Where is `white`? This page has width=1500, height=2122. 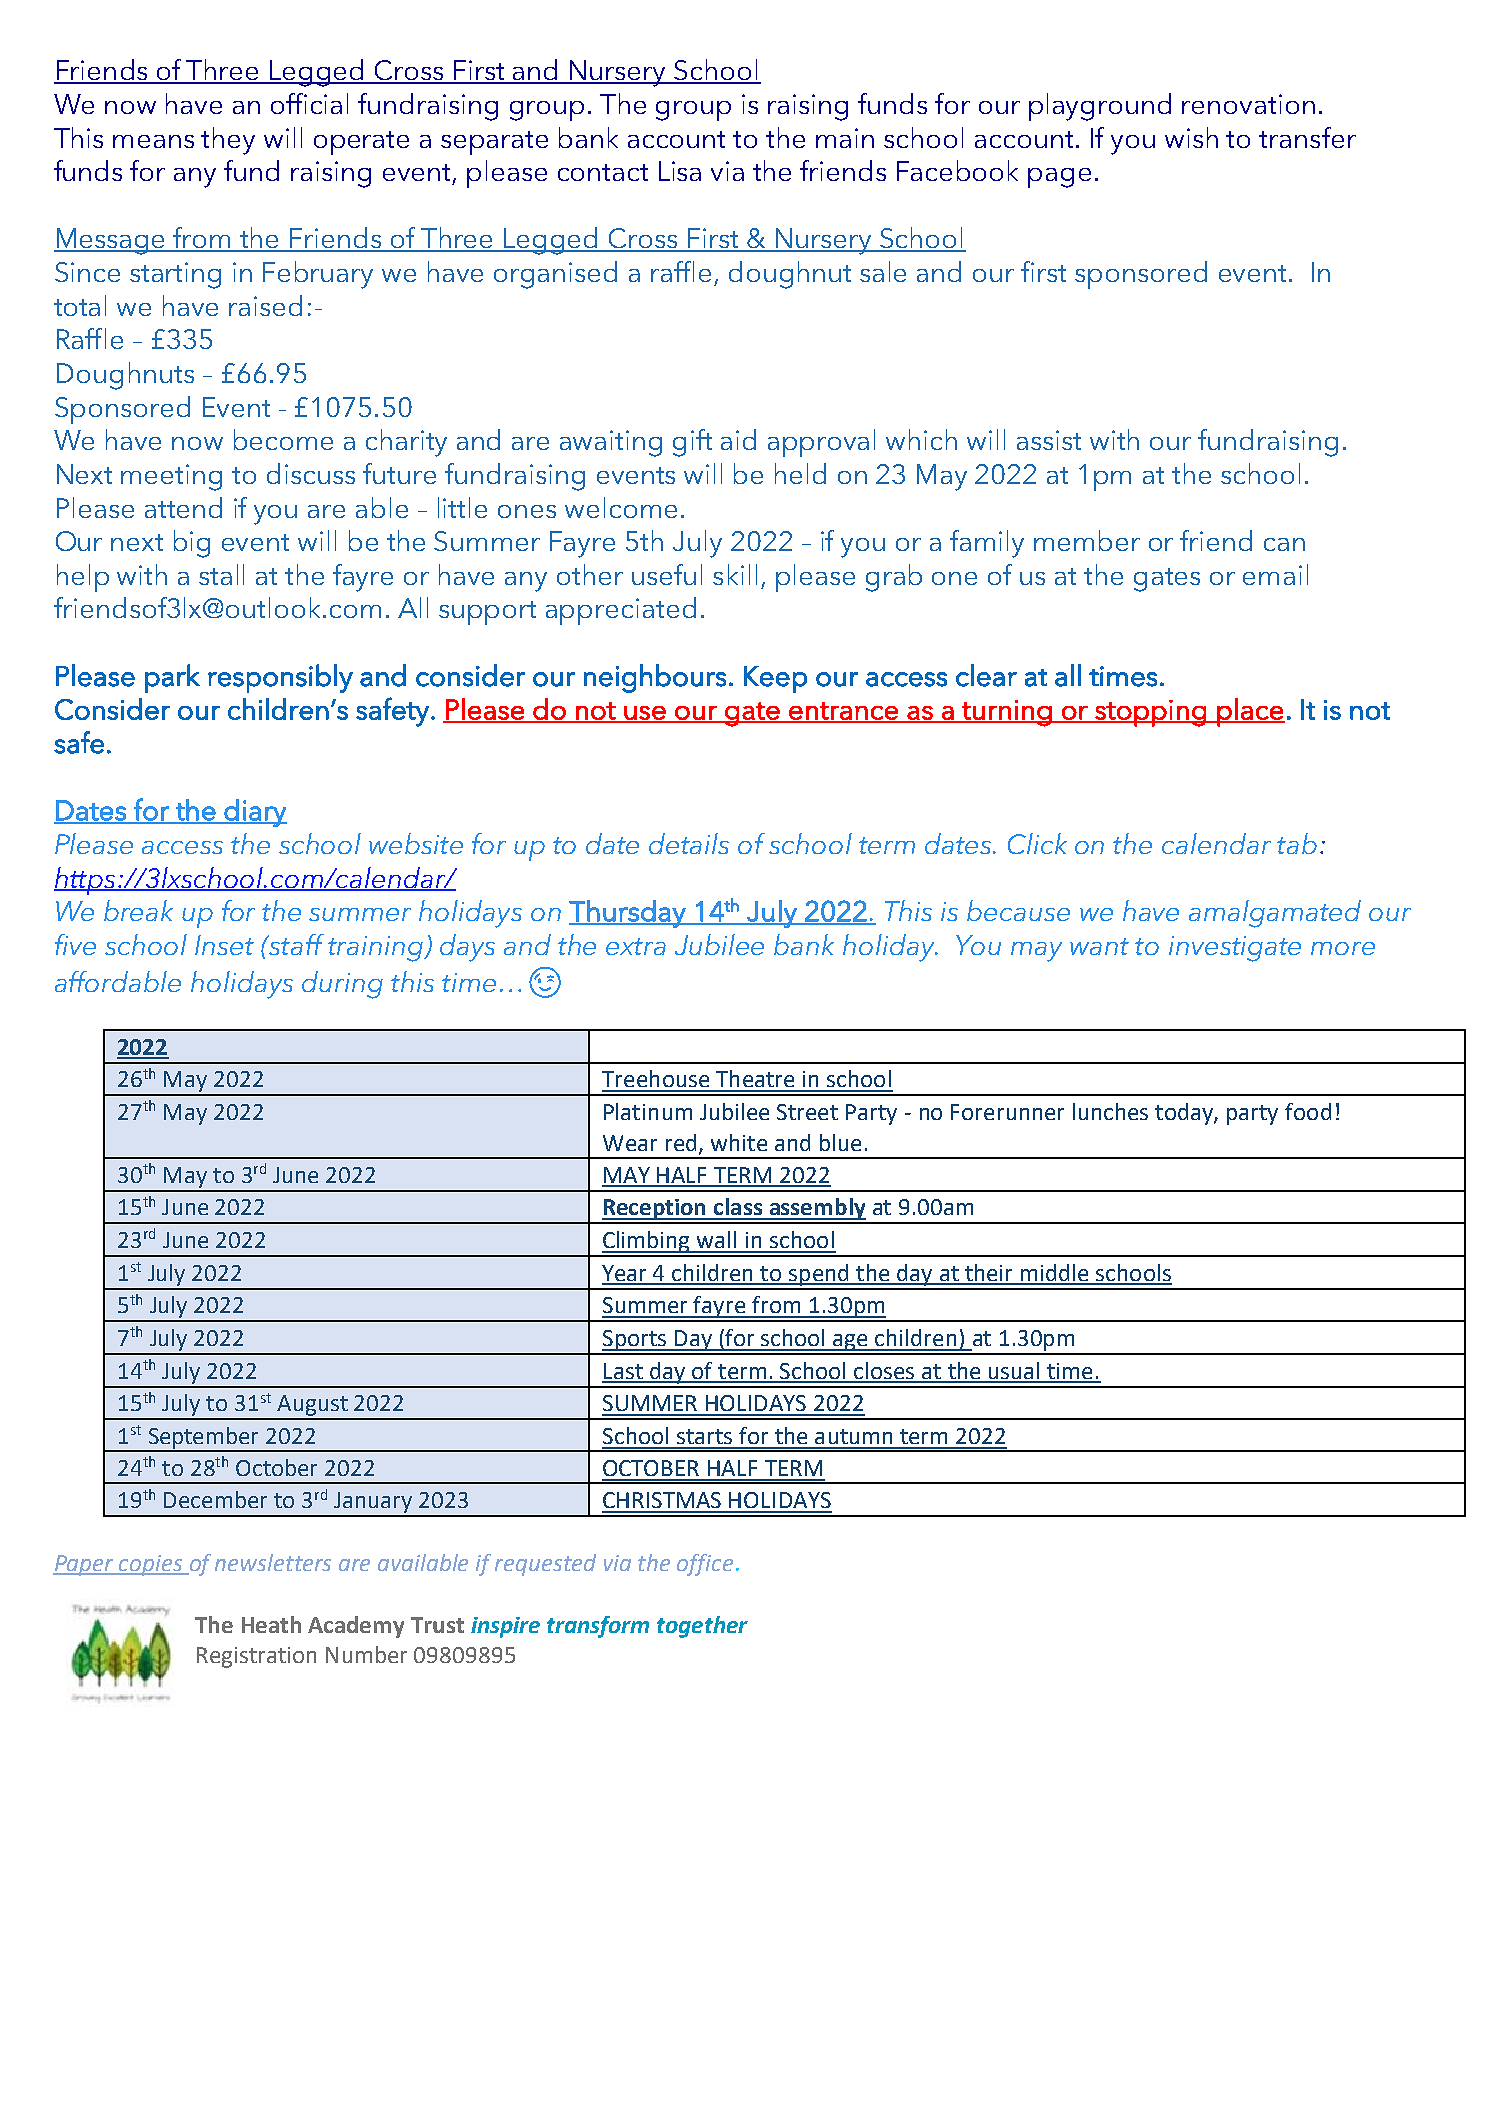
white is located at coordinates (739, 1142).
